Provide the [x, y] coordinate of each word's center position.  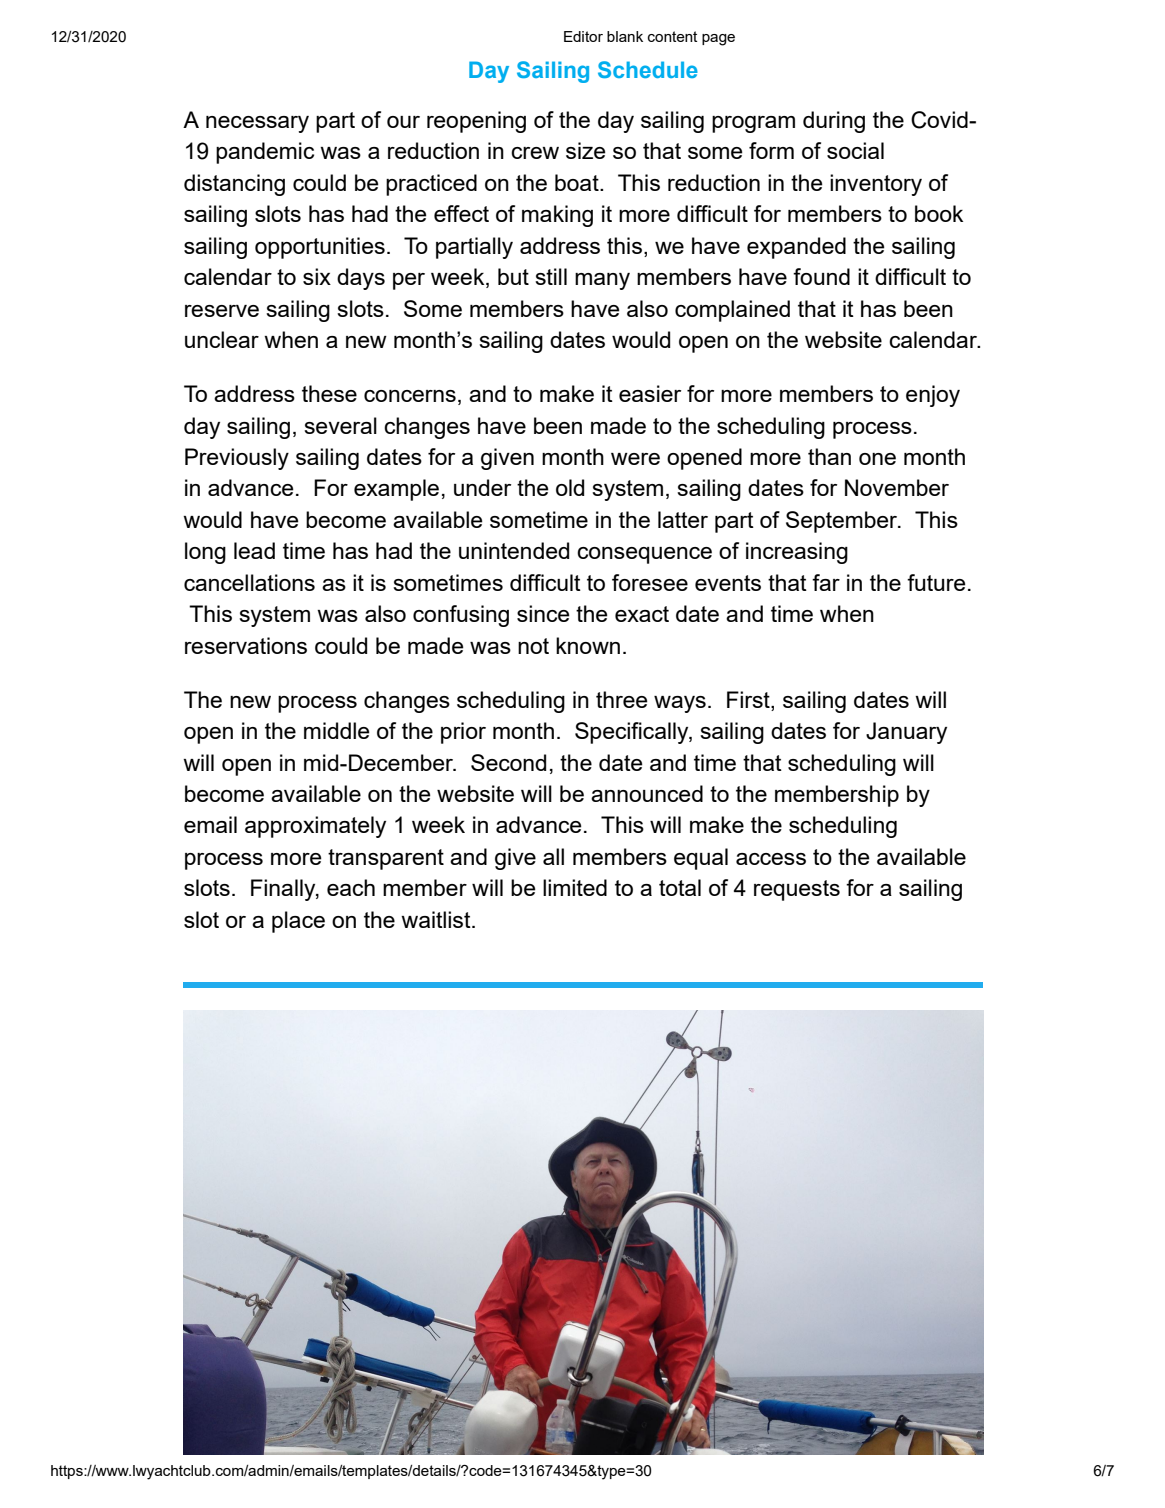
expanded [796, 248]
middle [337, 730]
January [906, 733]
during [834, 122]
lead [254, 550]
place [298, 922]
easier [650, 393]
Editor [583, 36]
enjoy [933, 396]
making [557, 216]
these [329, 393]
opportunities [320, 248]
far [826, 582]
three [622, 699]
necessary [257, 124]
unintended [514, 550]
